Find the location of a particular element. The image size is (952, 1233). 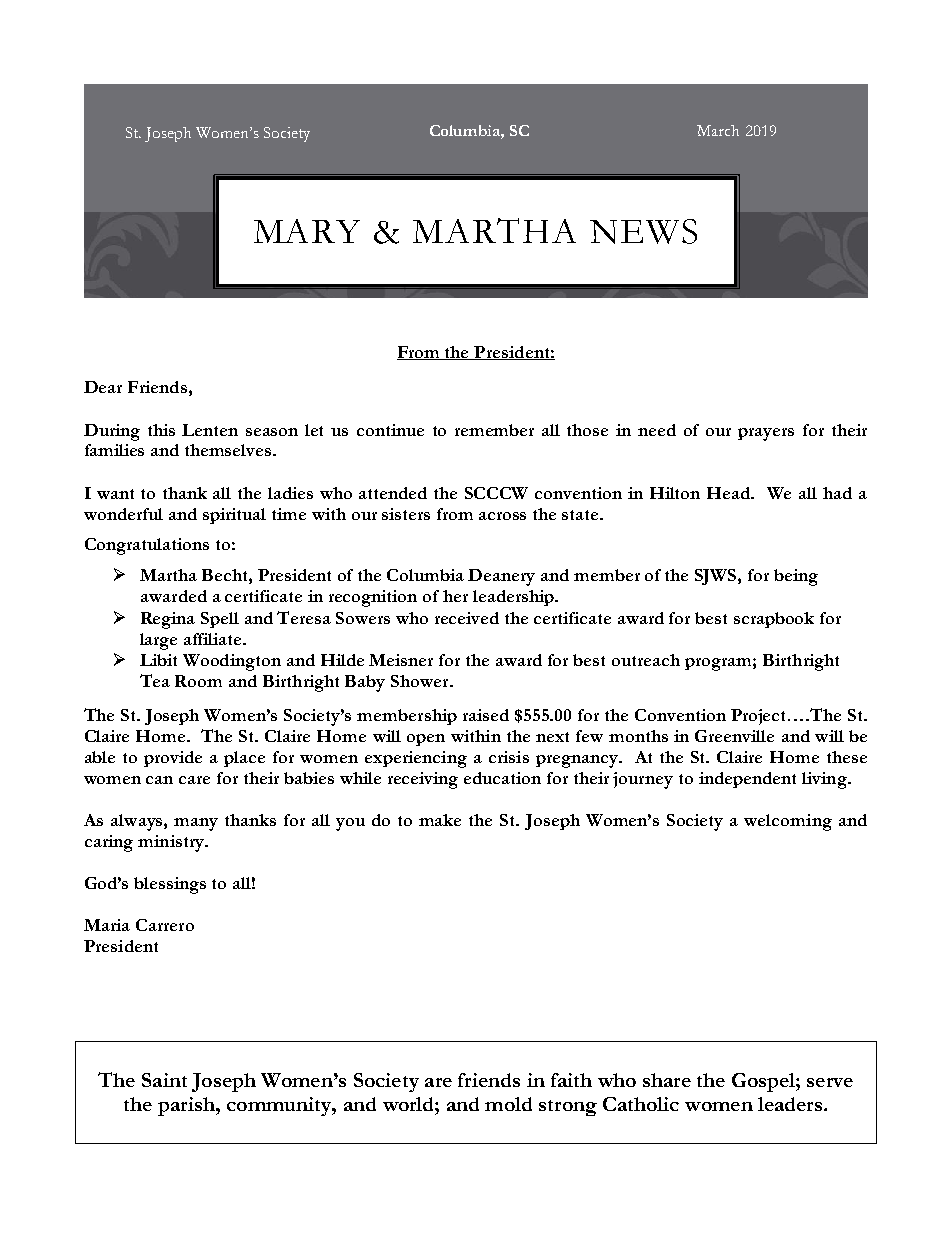

across is located at coordinates (502, 516).
